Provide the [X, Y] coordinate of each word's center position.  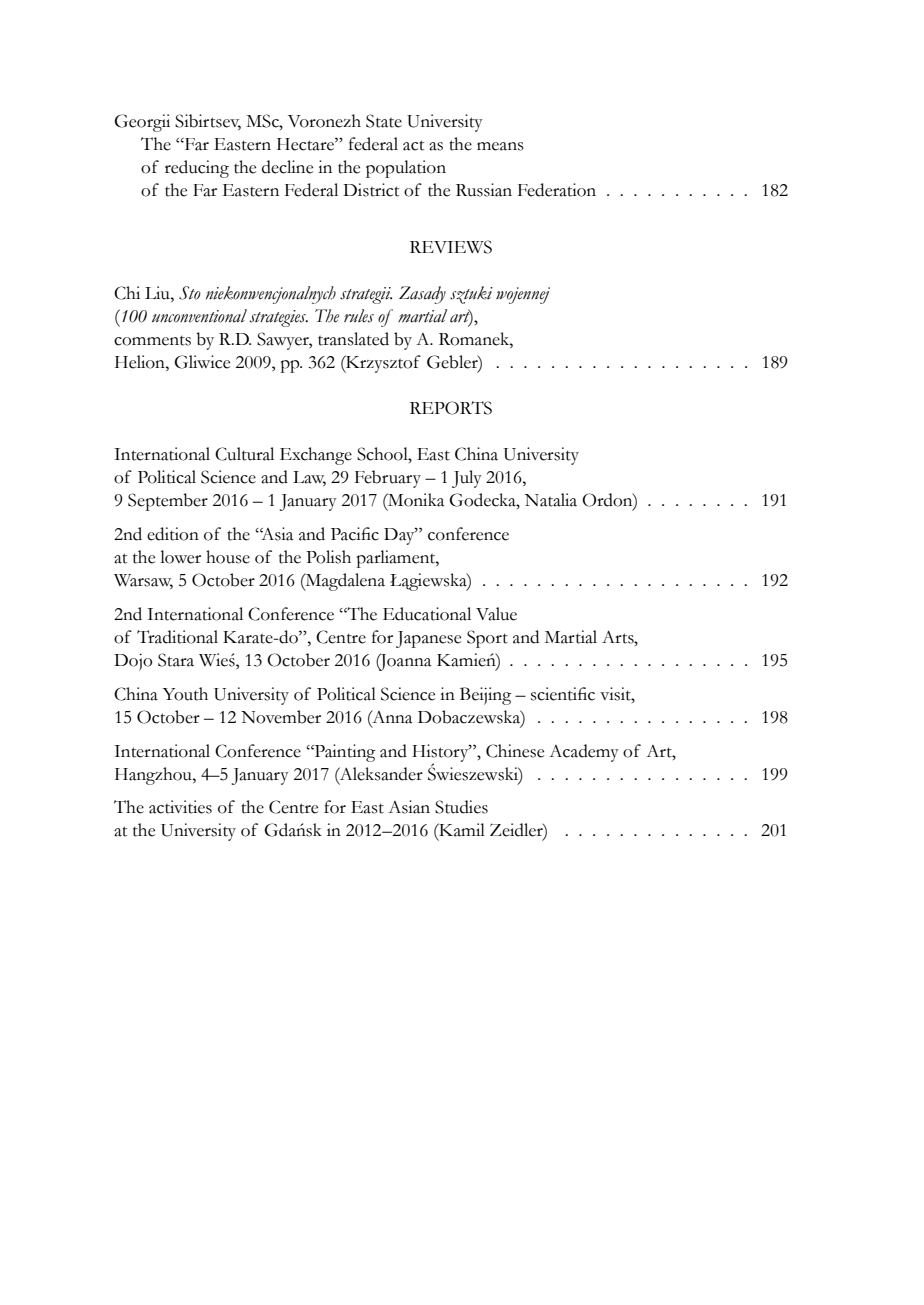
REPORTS [451, 408]
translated [353, 339]
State [384, 121]
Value [496, 614]
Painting [344, 753]
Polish [328, 557]
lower [180, 557]
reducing [197, 169]
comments [152, 340]
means [500, 146]
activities [180, 807]
